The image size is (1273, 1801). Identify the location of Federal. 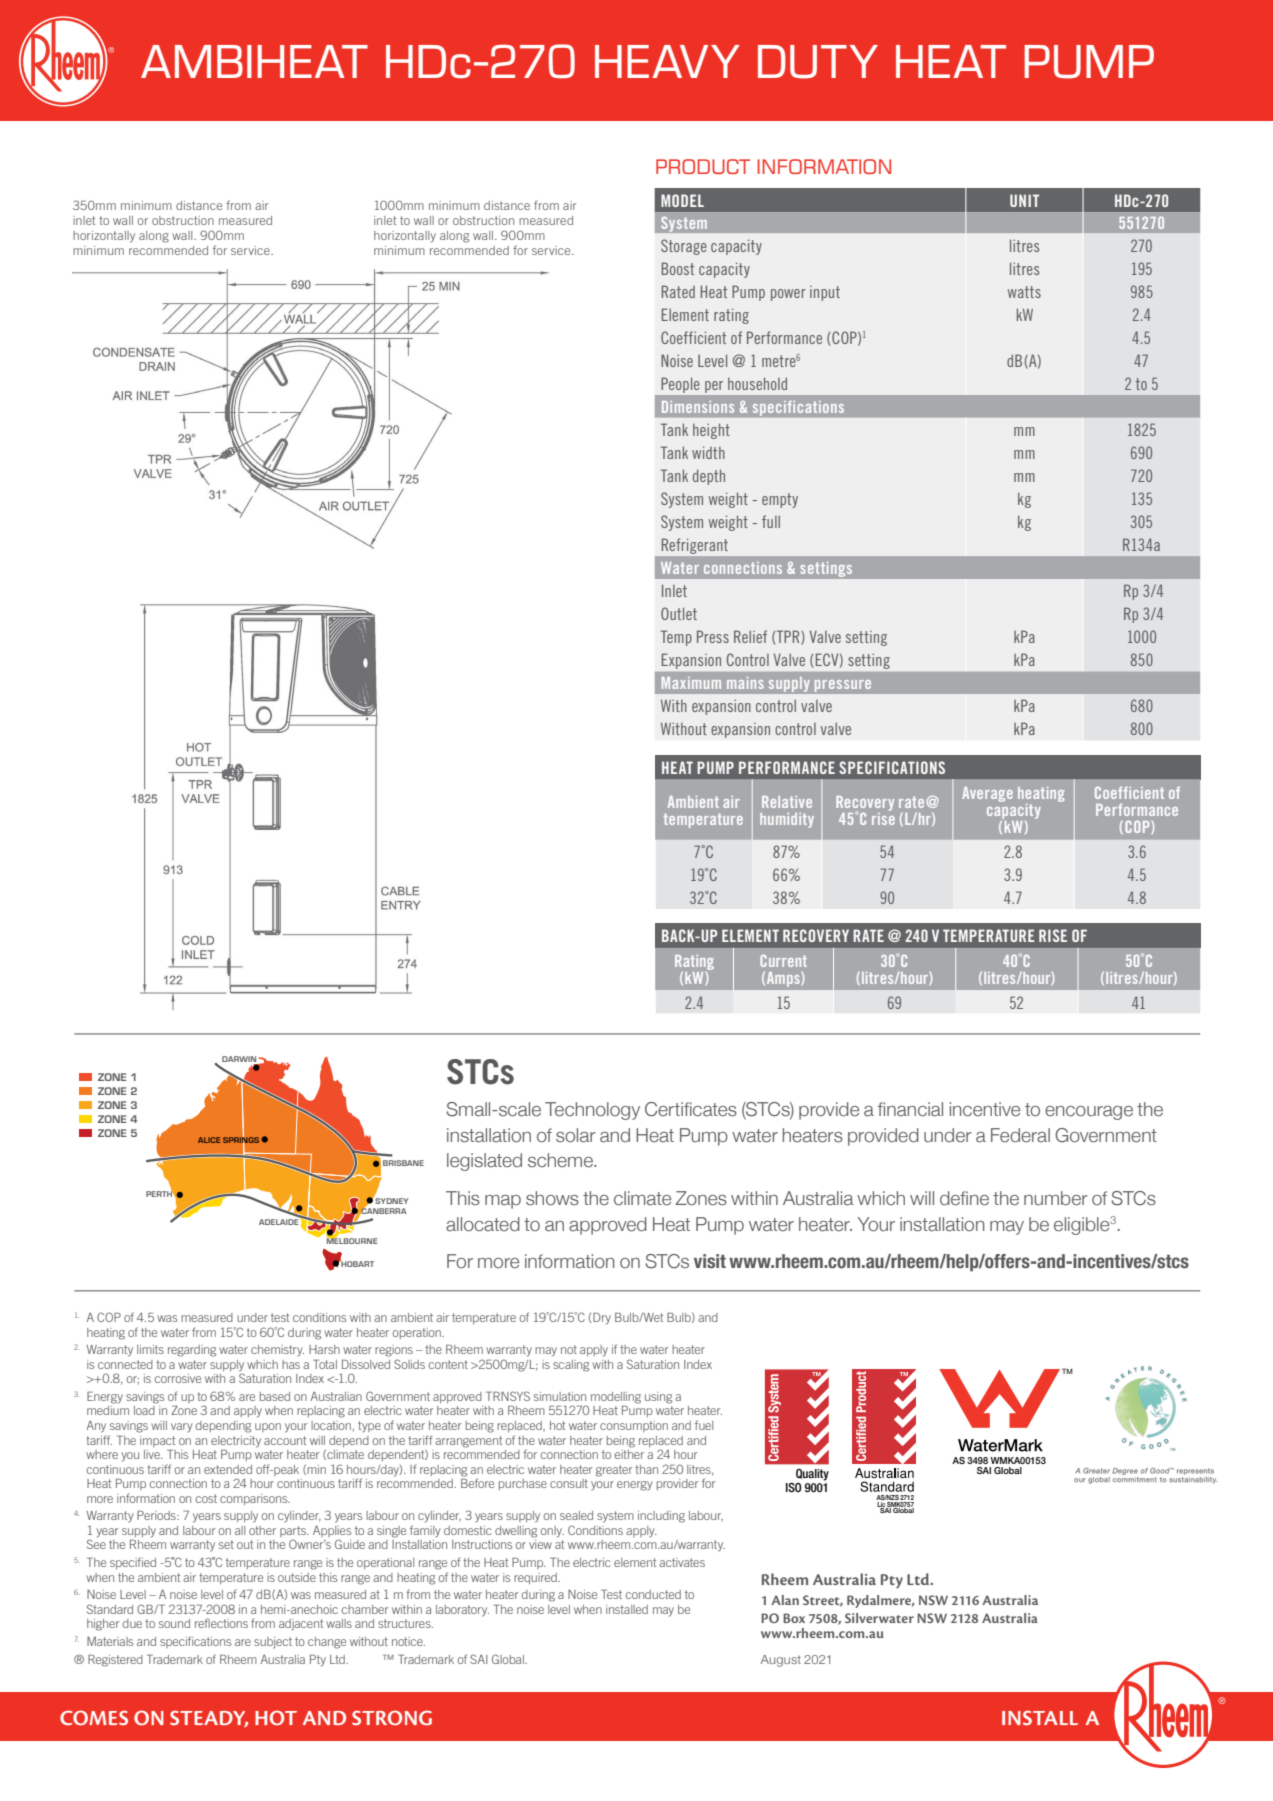
(1020, 1135).
